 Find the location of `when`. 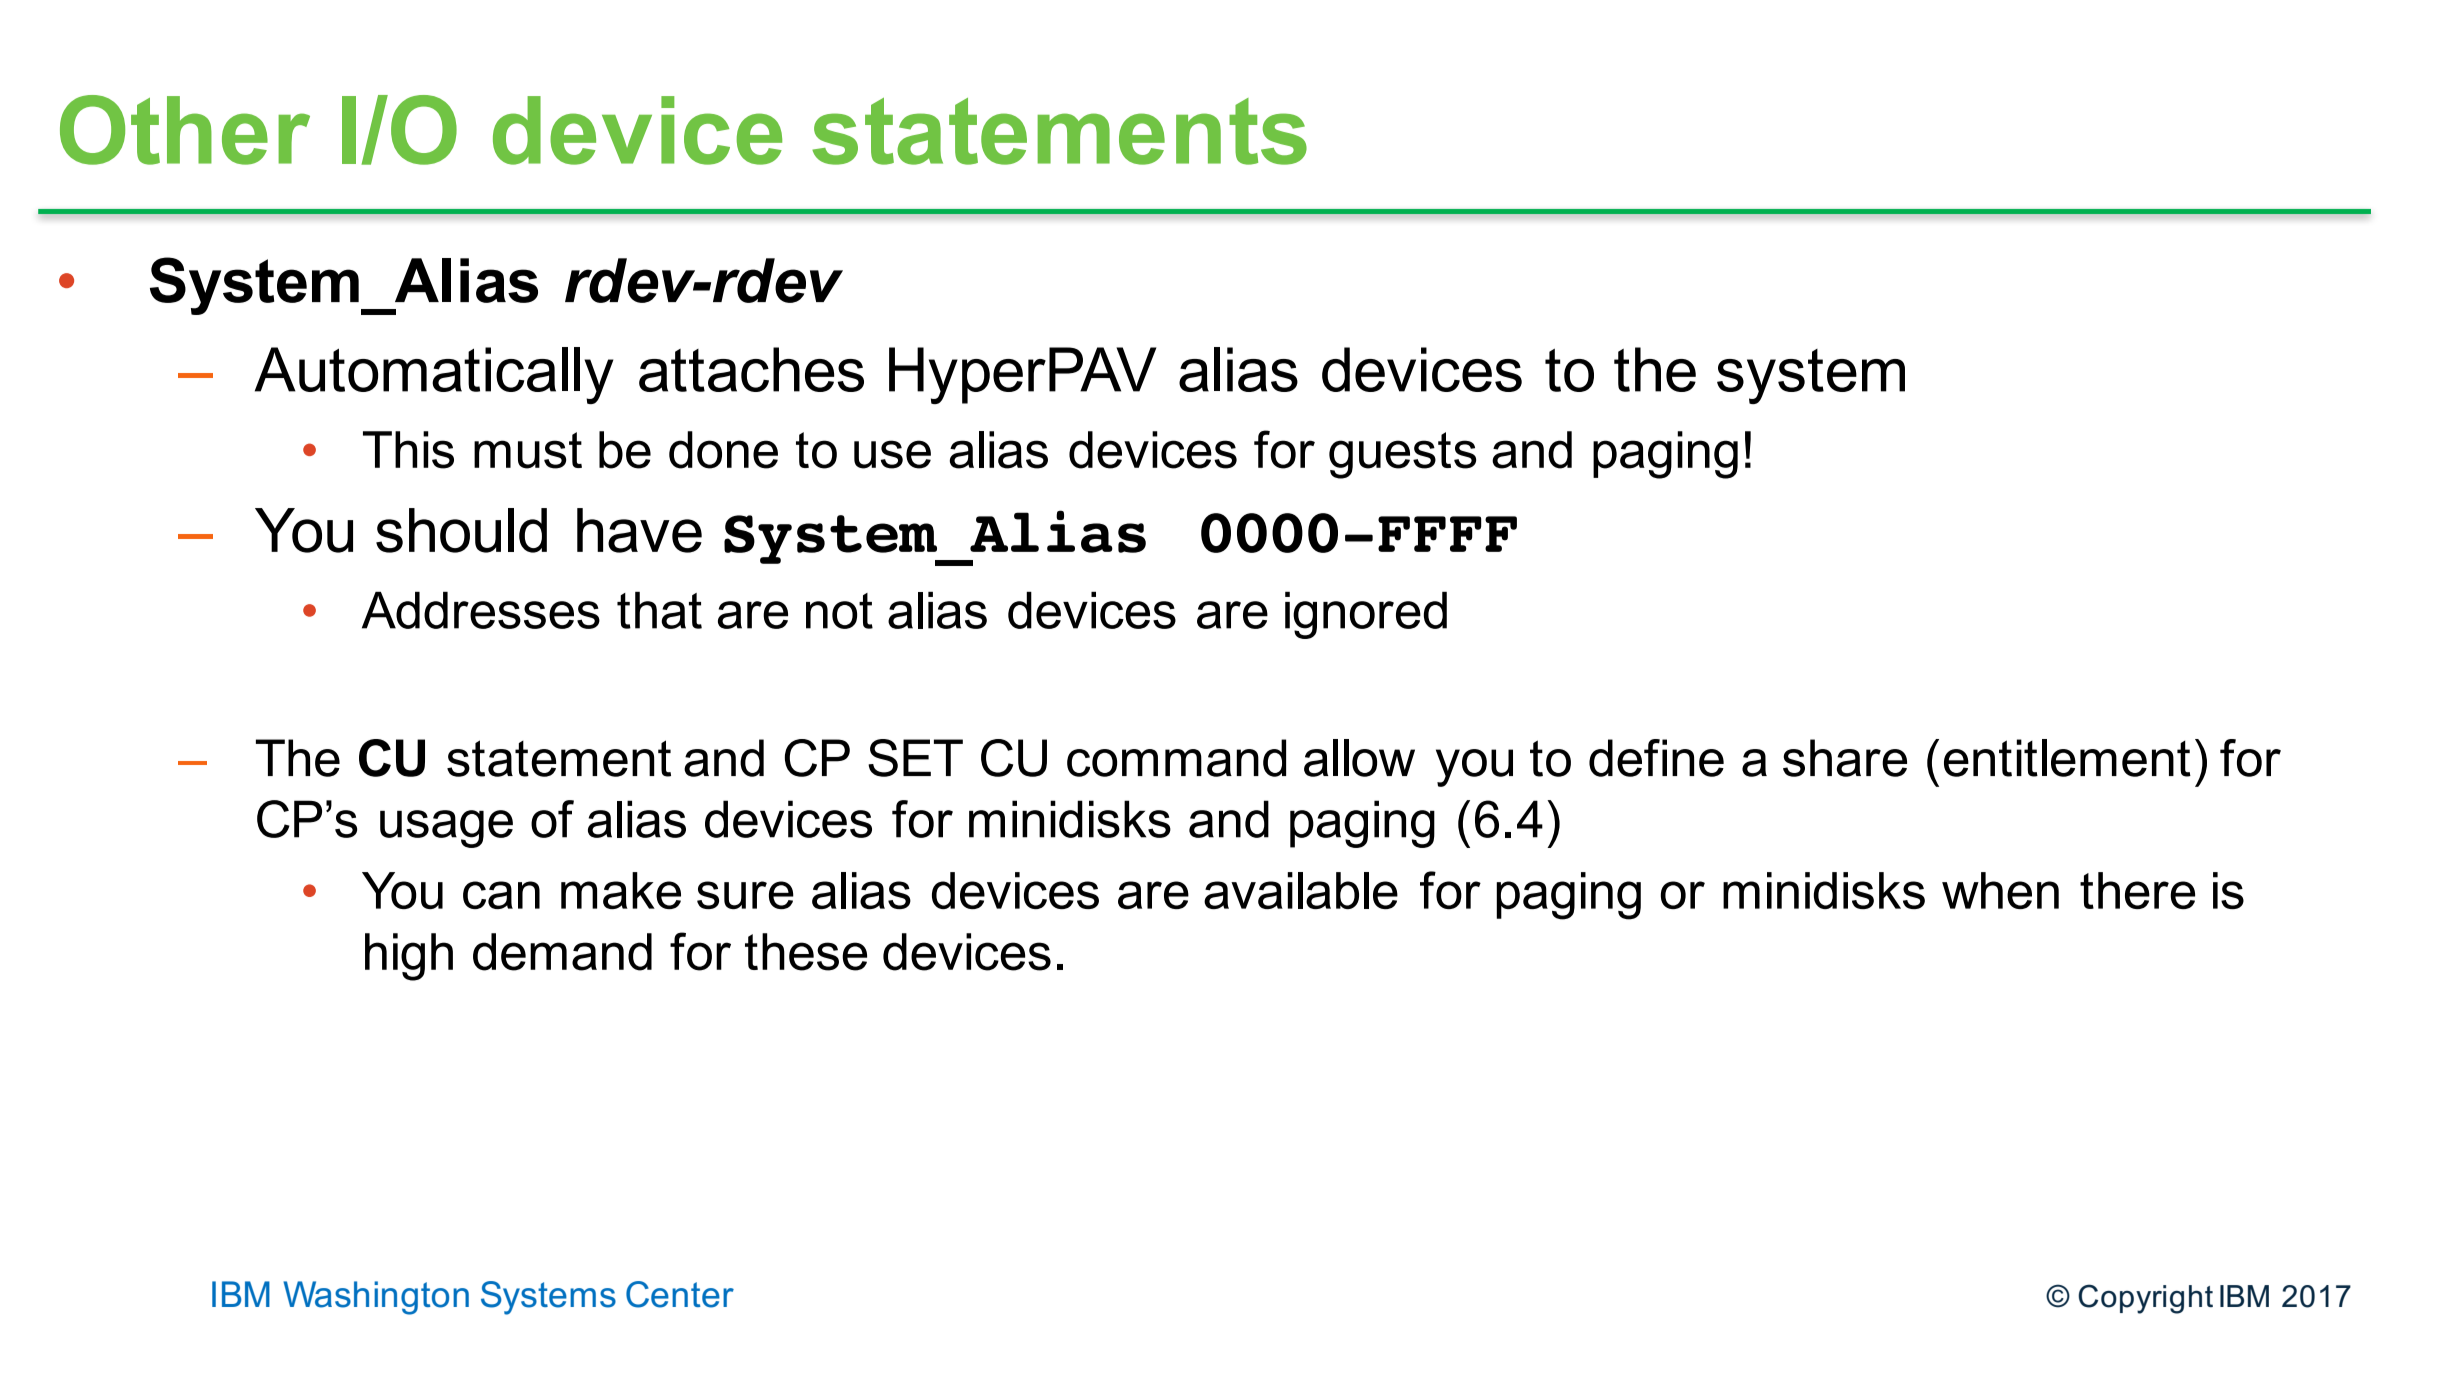

when is located at coordinates (2000, 890).
